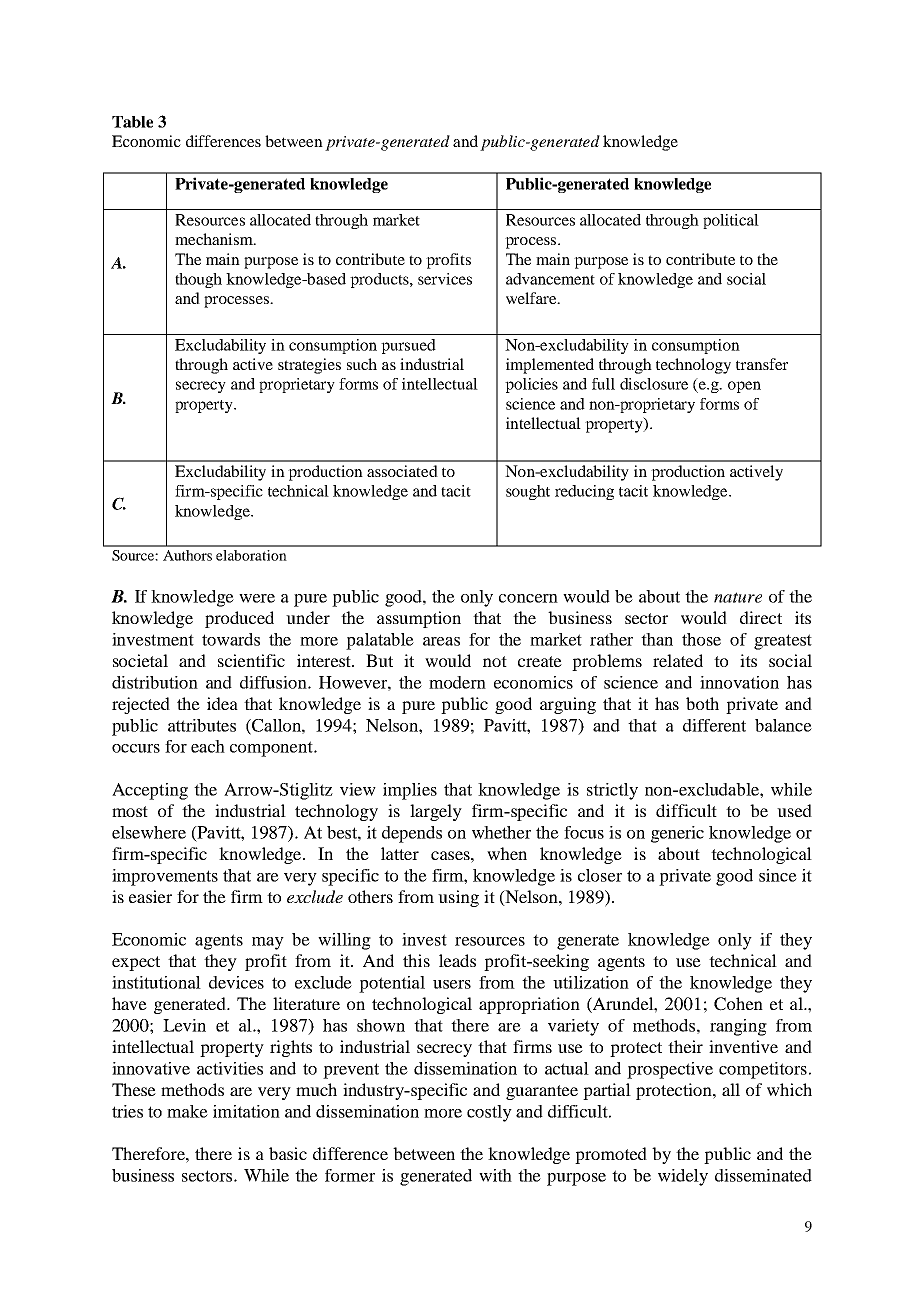  Describe the element at coordinates (187, 1111) in the image. I see `make` at that location.
